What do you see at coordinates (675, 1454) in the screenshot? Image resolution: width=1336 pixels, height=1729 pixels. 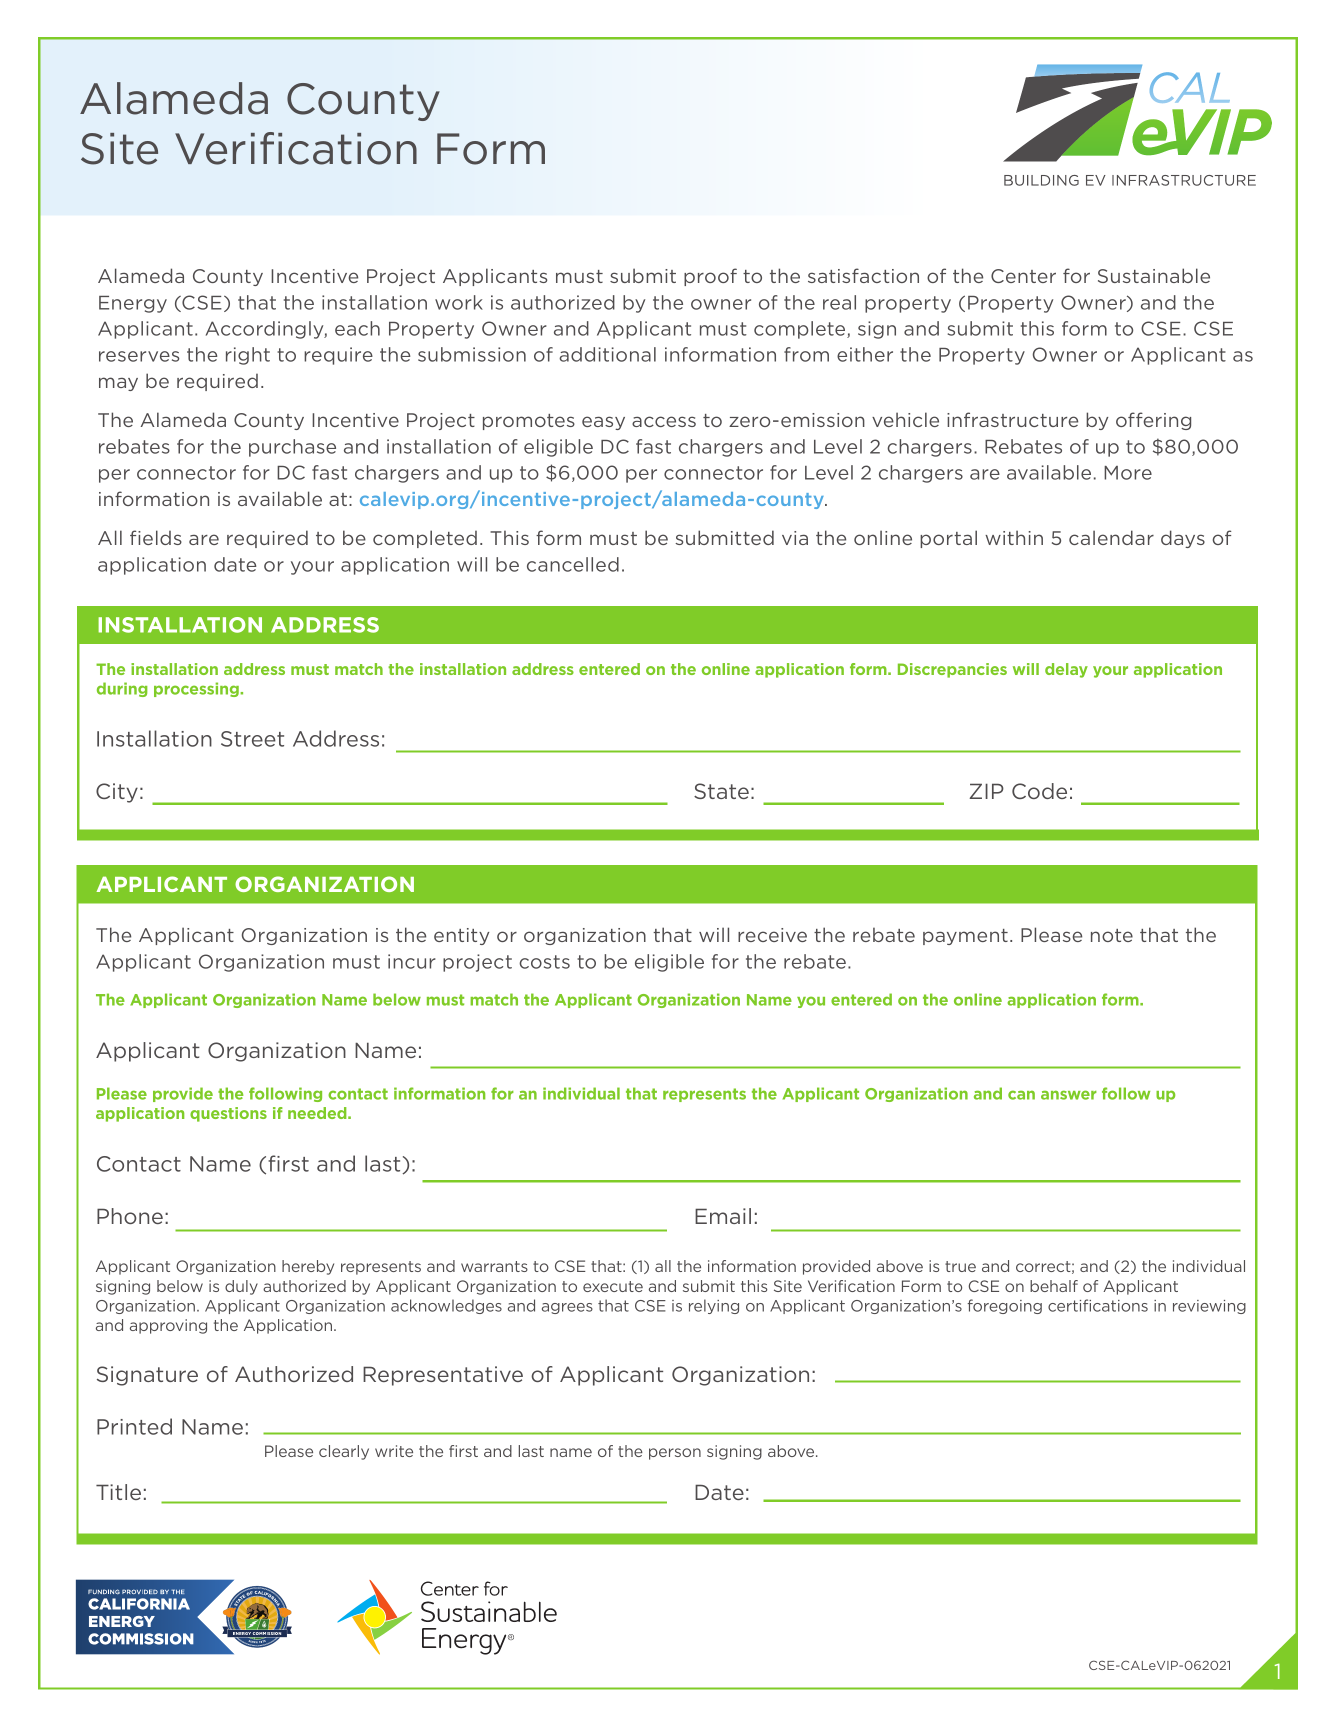 I see `person` at bounding box center [675, 1454].
